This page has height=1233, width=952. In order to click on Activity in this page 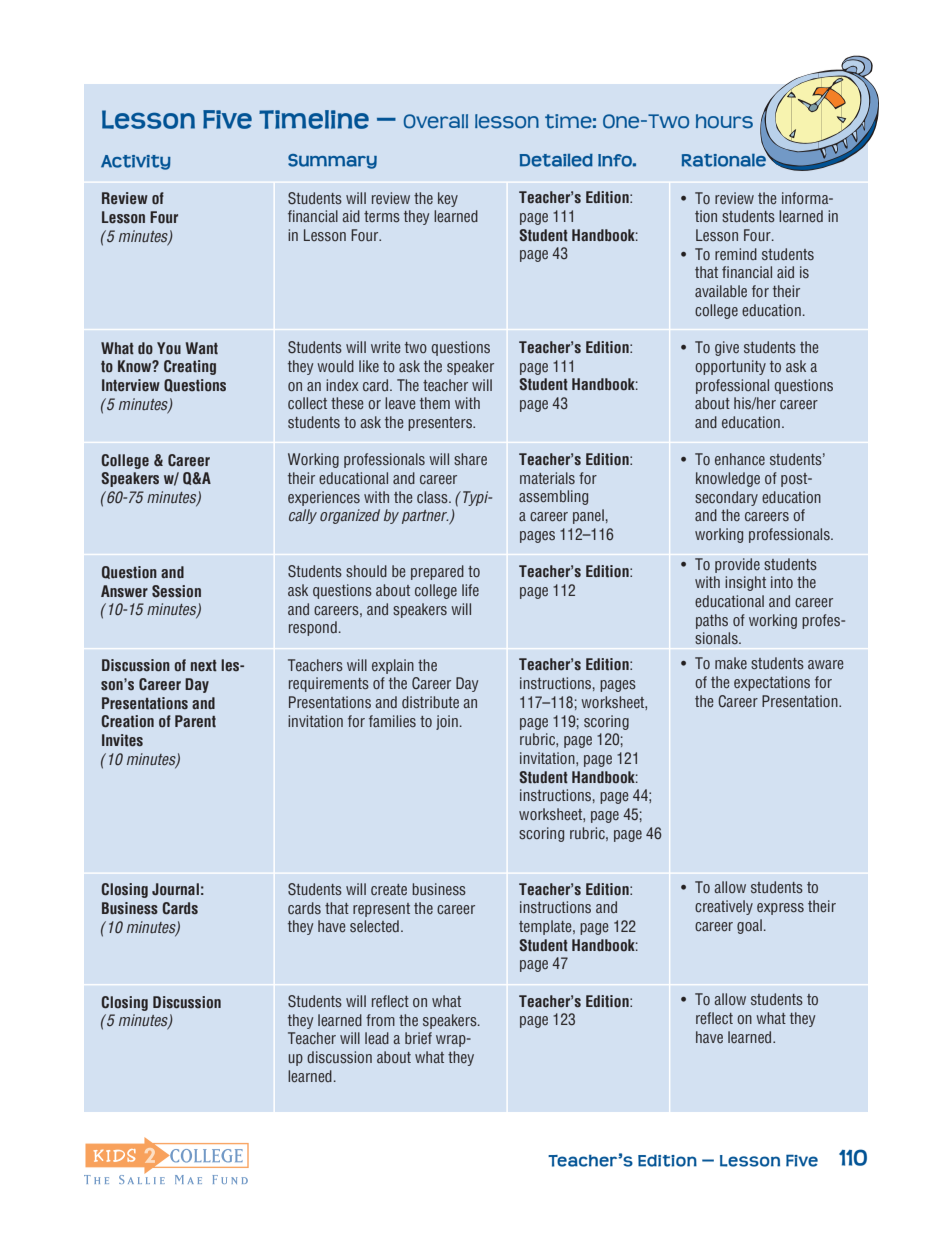, I will do `click(136, 162)`.
